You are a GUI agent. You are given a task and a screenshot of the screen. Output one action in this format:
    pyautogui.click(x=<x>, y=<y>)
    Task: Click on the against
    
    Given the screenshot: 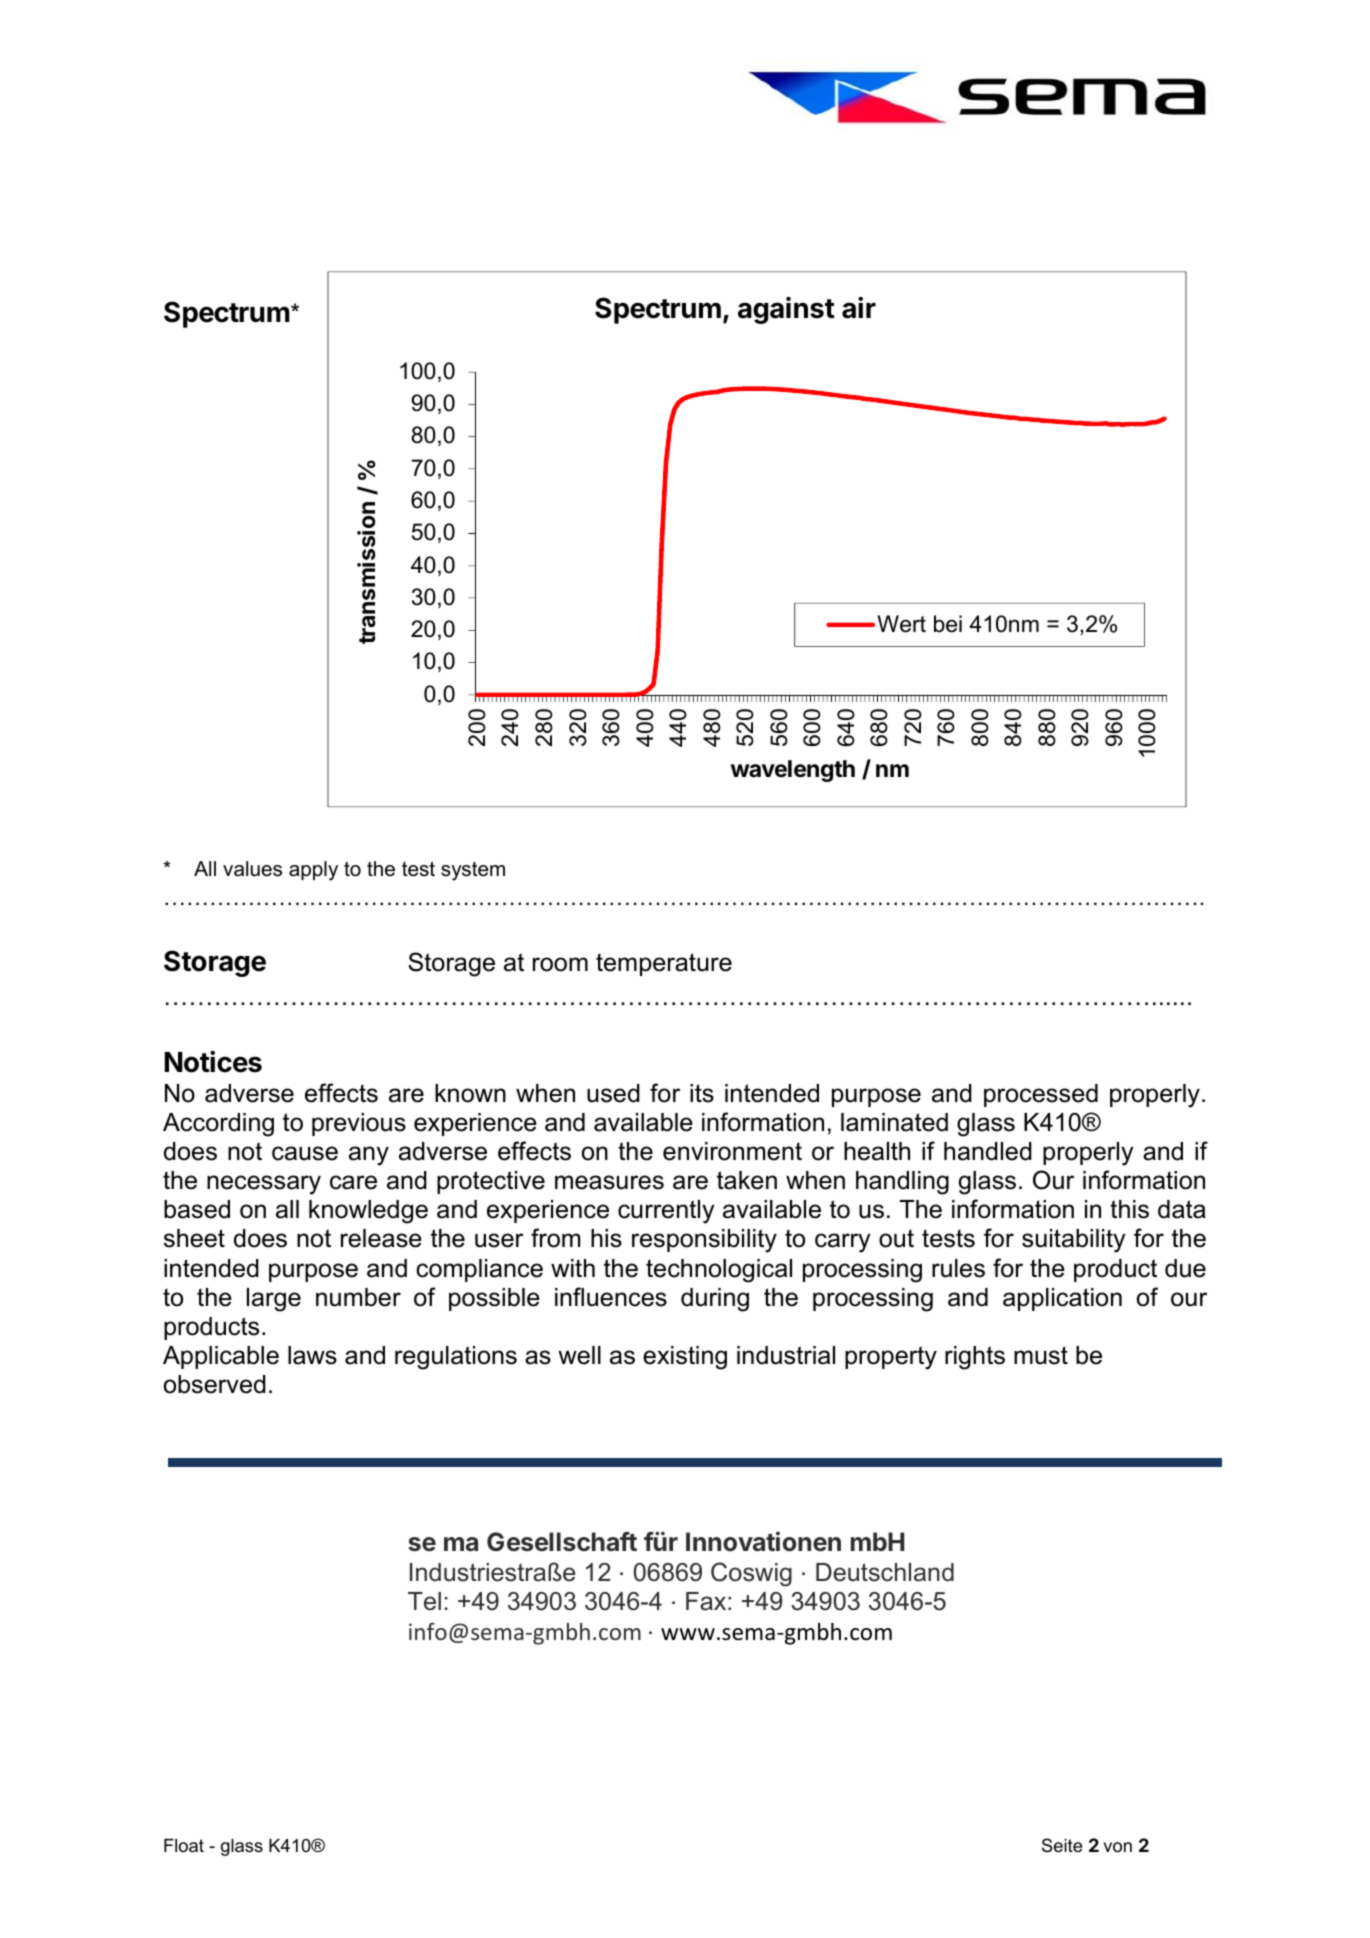 What is the action you would take?
    pyautogui.click(x=786, y=310)
